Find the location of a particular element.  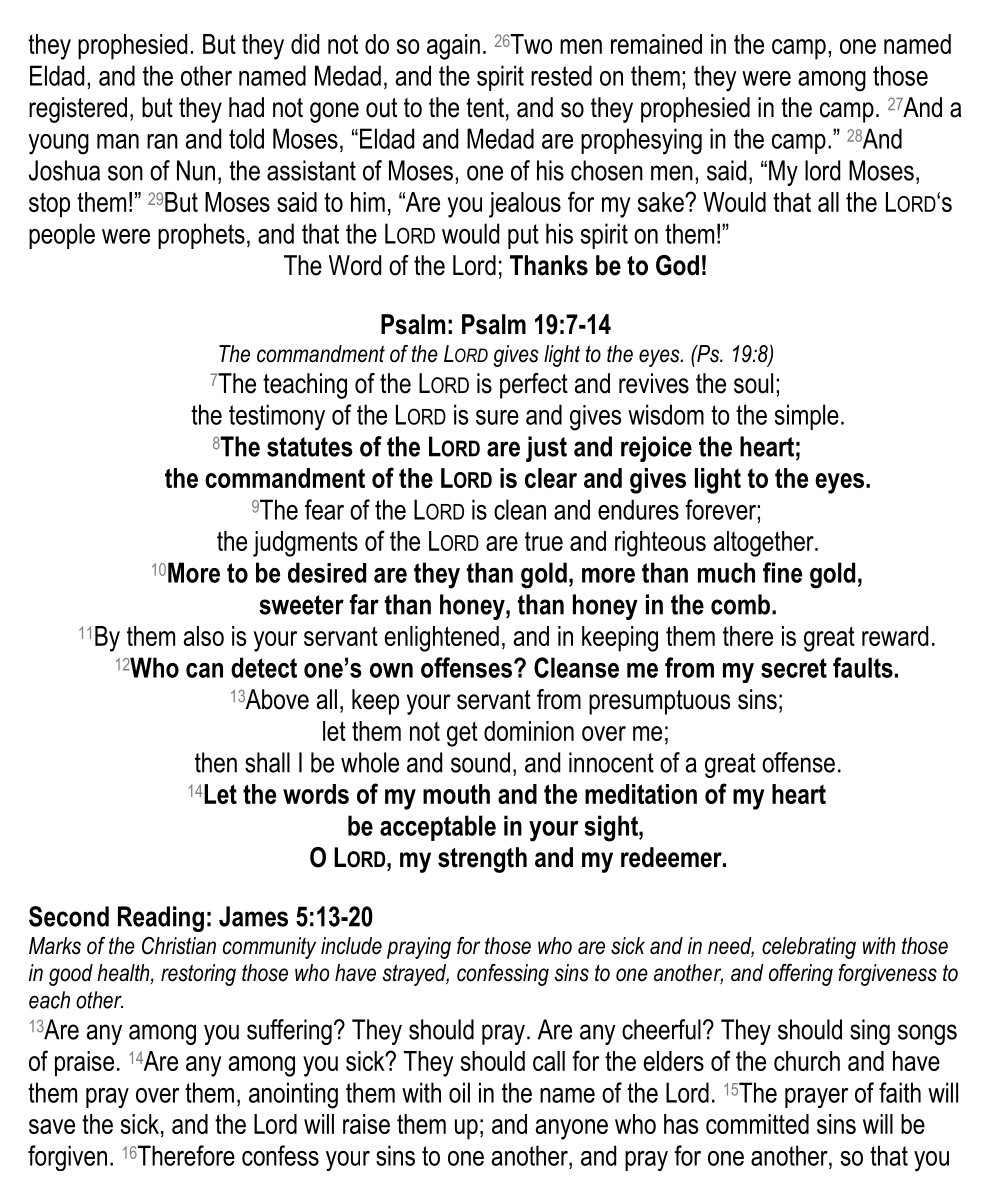

soul is located at coordinates (753, 383).
